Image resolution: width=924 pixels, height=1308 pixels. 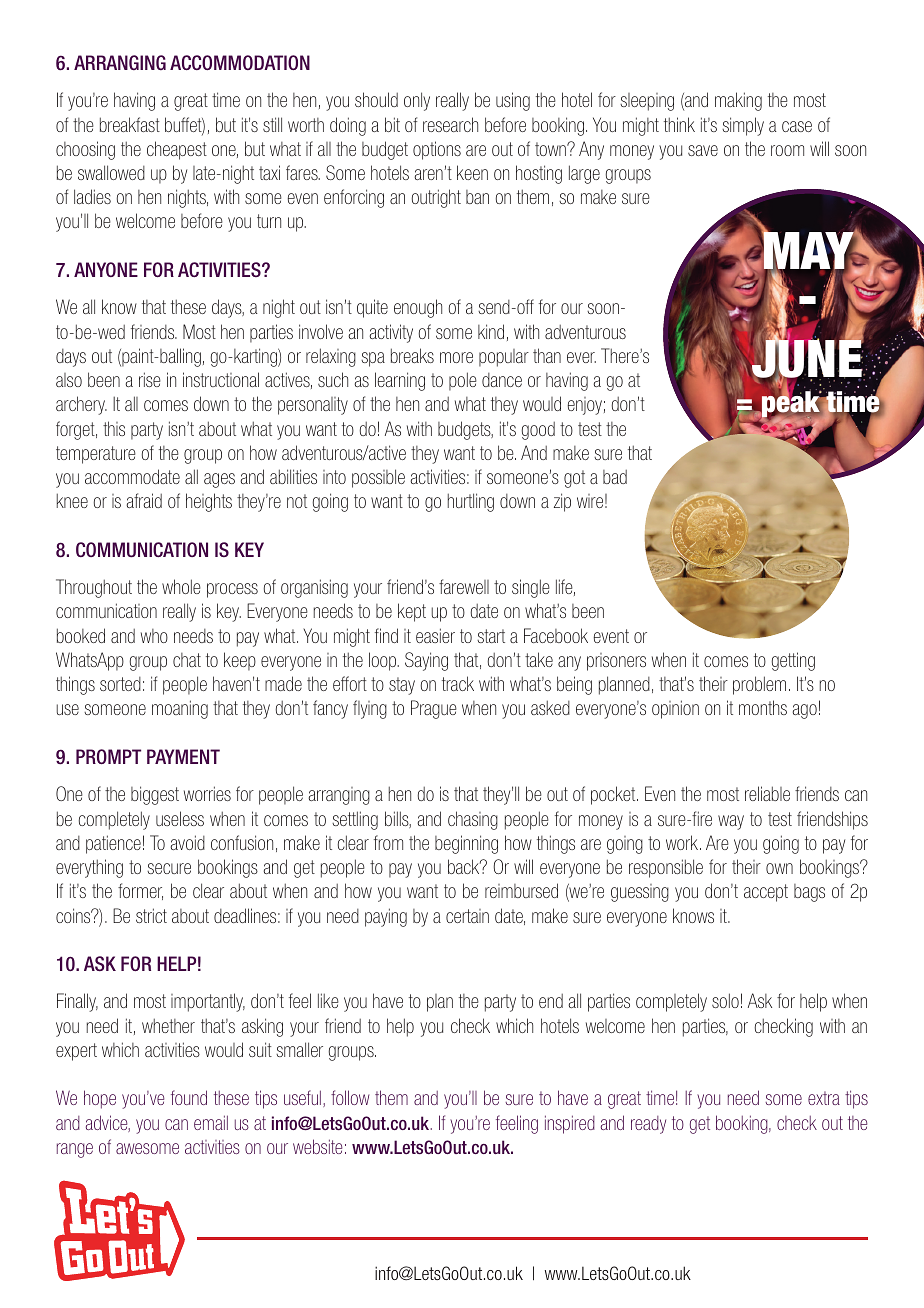 What do you see at coordinates (615, 477) in the screenshot?
I see `bad` at bounding box center [615, 477].
